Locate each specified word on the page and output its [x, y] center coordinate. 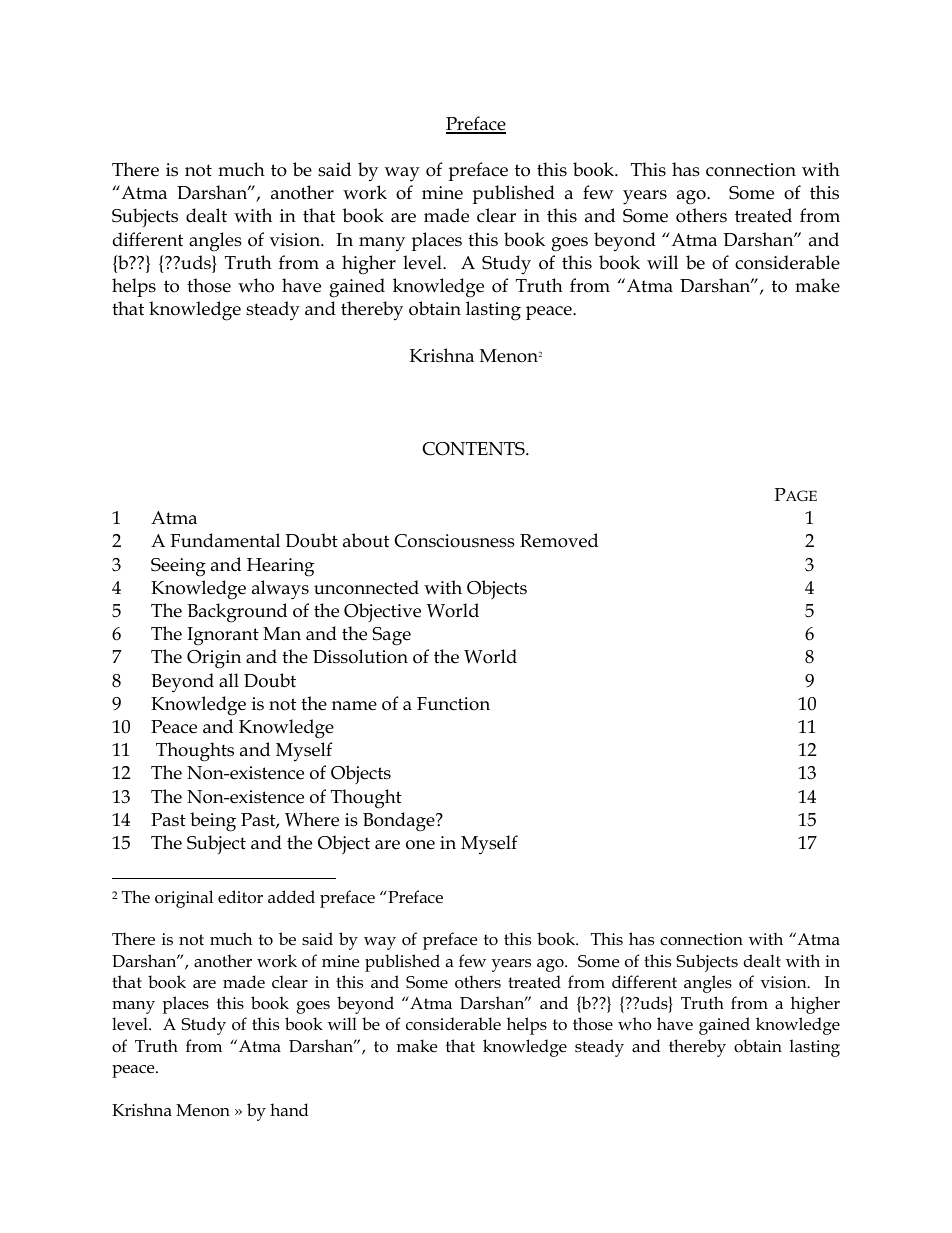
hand [289, 1109]
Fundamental [225, 540]
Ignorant [223, 636]
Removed [559, 540]
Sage [391, 636]
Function [453, 704]
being [213, 822]
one [420, 845]
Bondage [400, 822]
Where [312, 819]
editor [240, 897]
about [366, 540]
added [291, 896]
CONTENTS [474, 449]
